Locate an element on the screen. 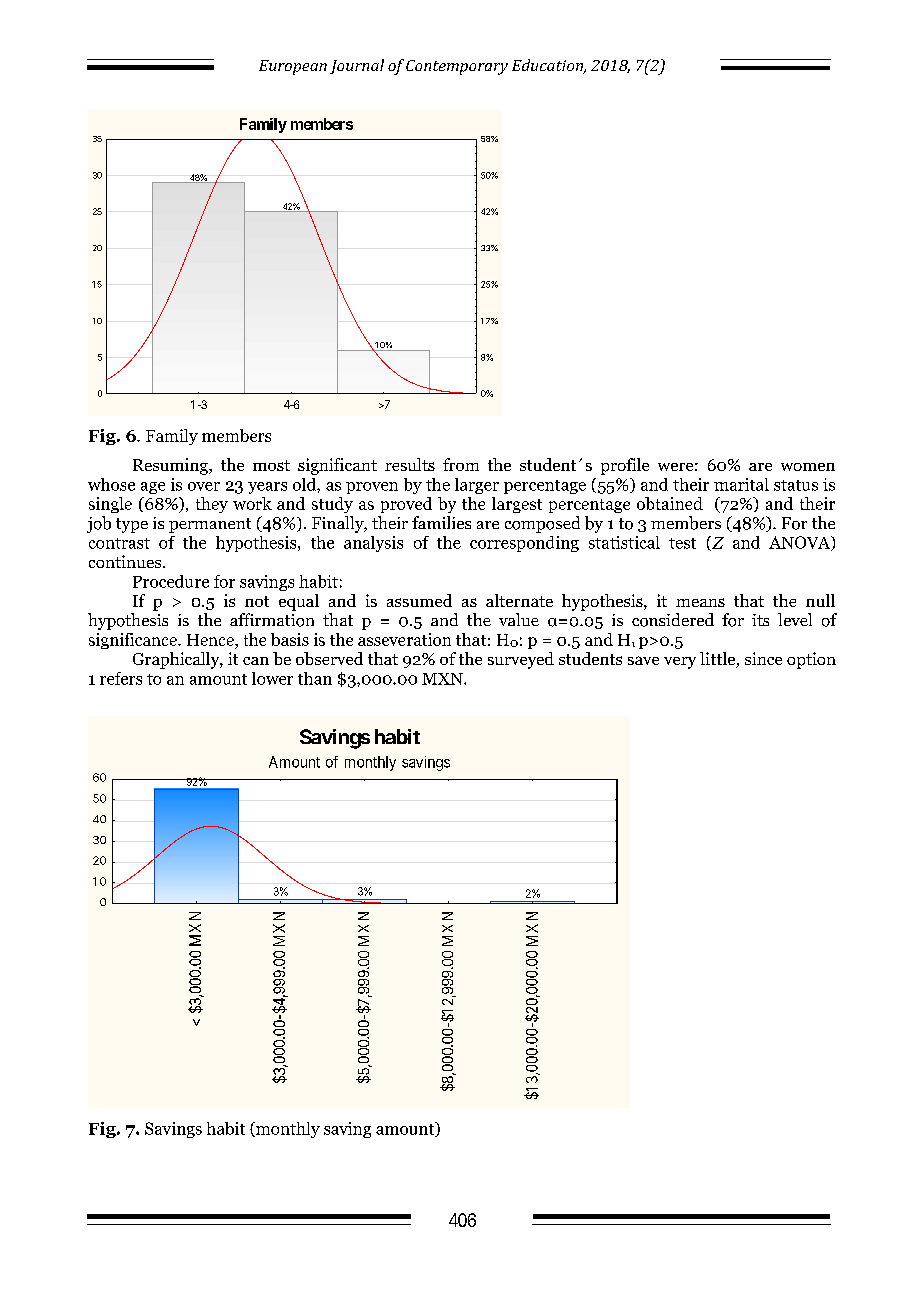  European is located at coordinates (293, 67).
